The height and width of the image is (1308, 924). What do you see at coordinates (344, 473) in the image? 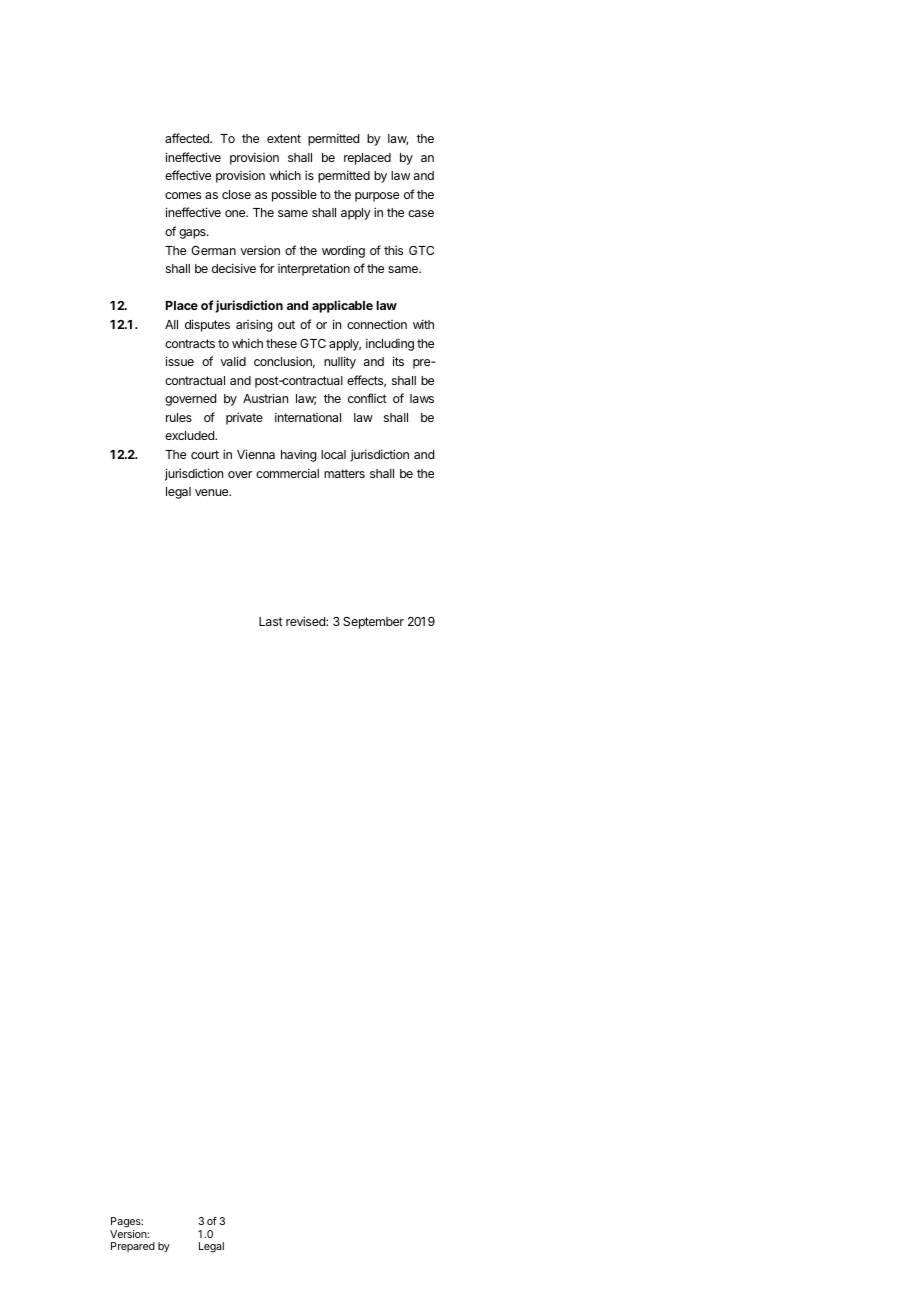
I see `matters` at bounding box center [344, 473].
